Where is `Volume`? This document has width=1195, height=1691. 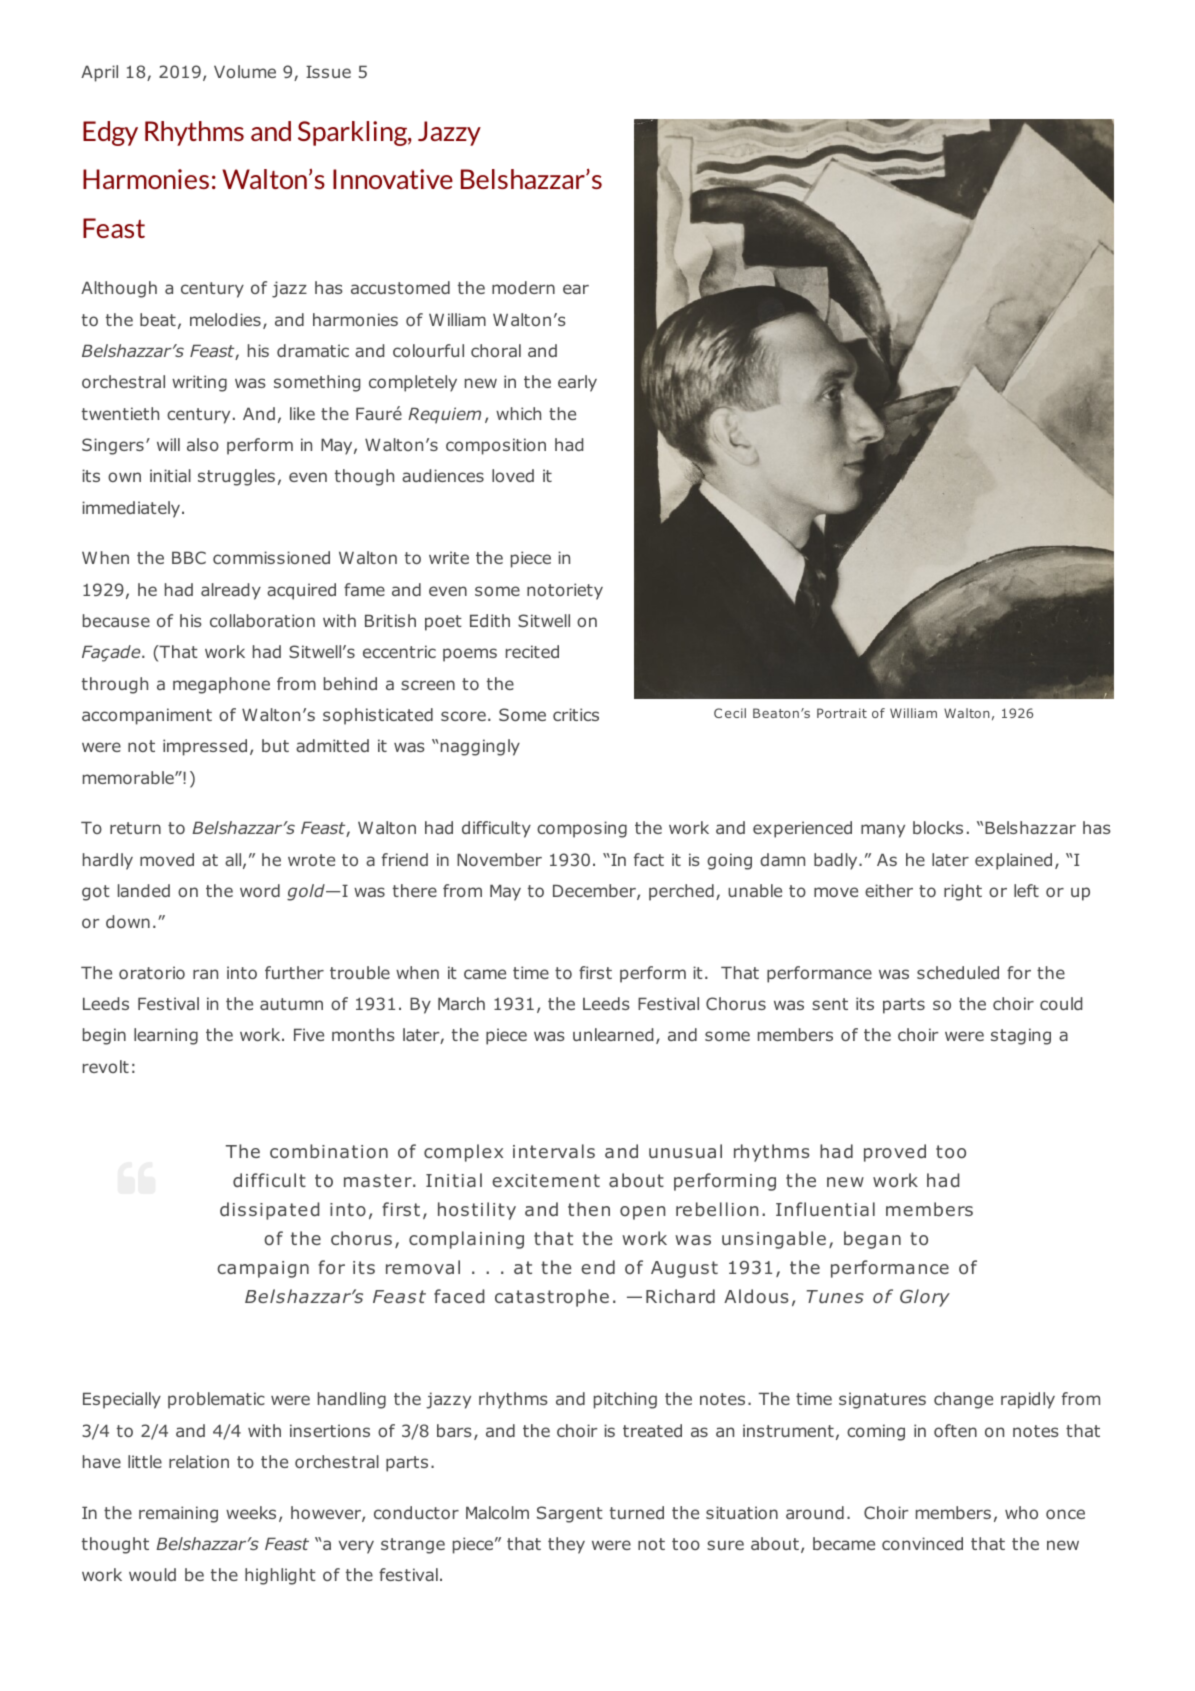
Volume is located at coordinates (245, 71).
